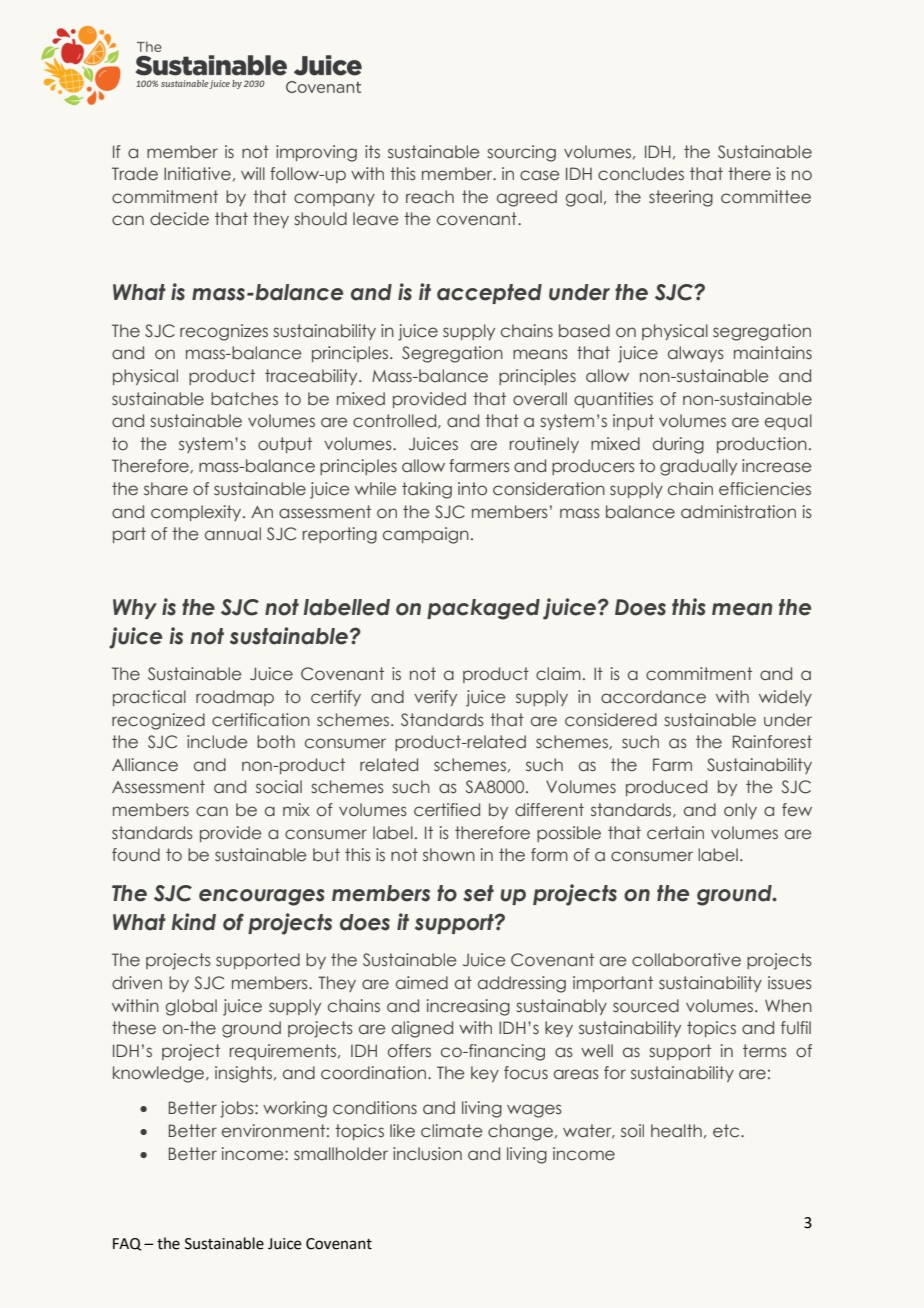 The height and width of the document is (1308, 924). Describe the element at coordinates (698, 467) in the document. I see `gradually` at that location.
